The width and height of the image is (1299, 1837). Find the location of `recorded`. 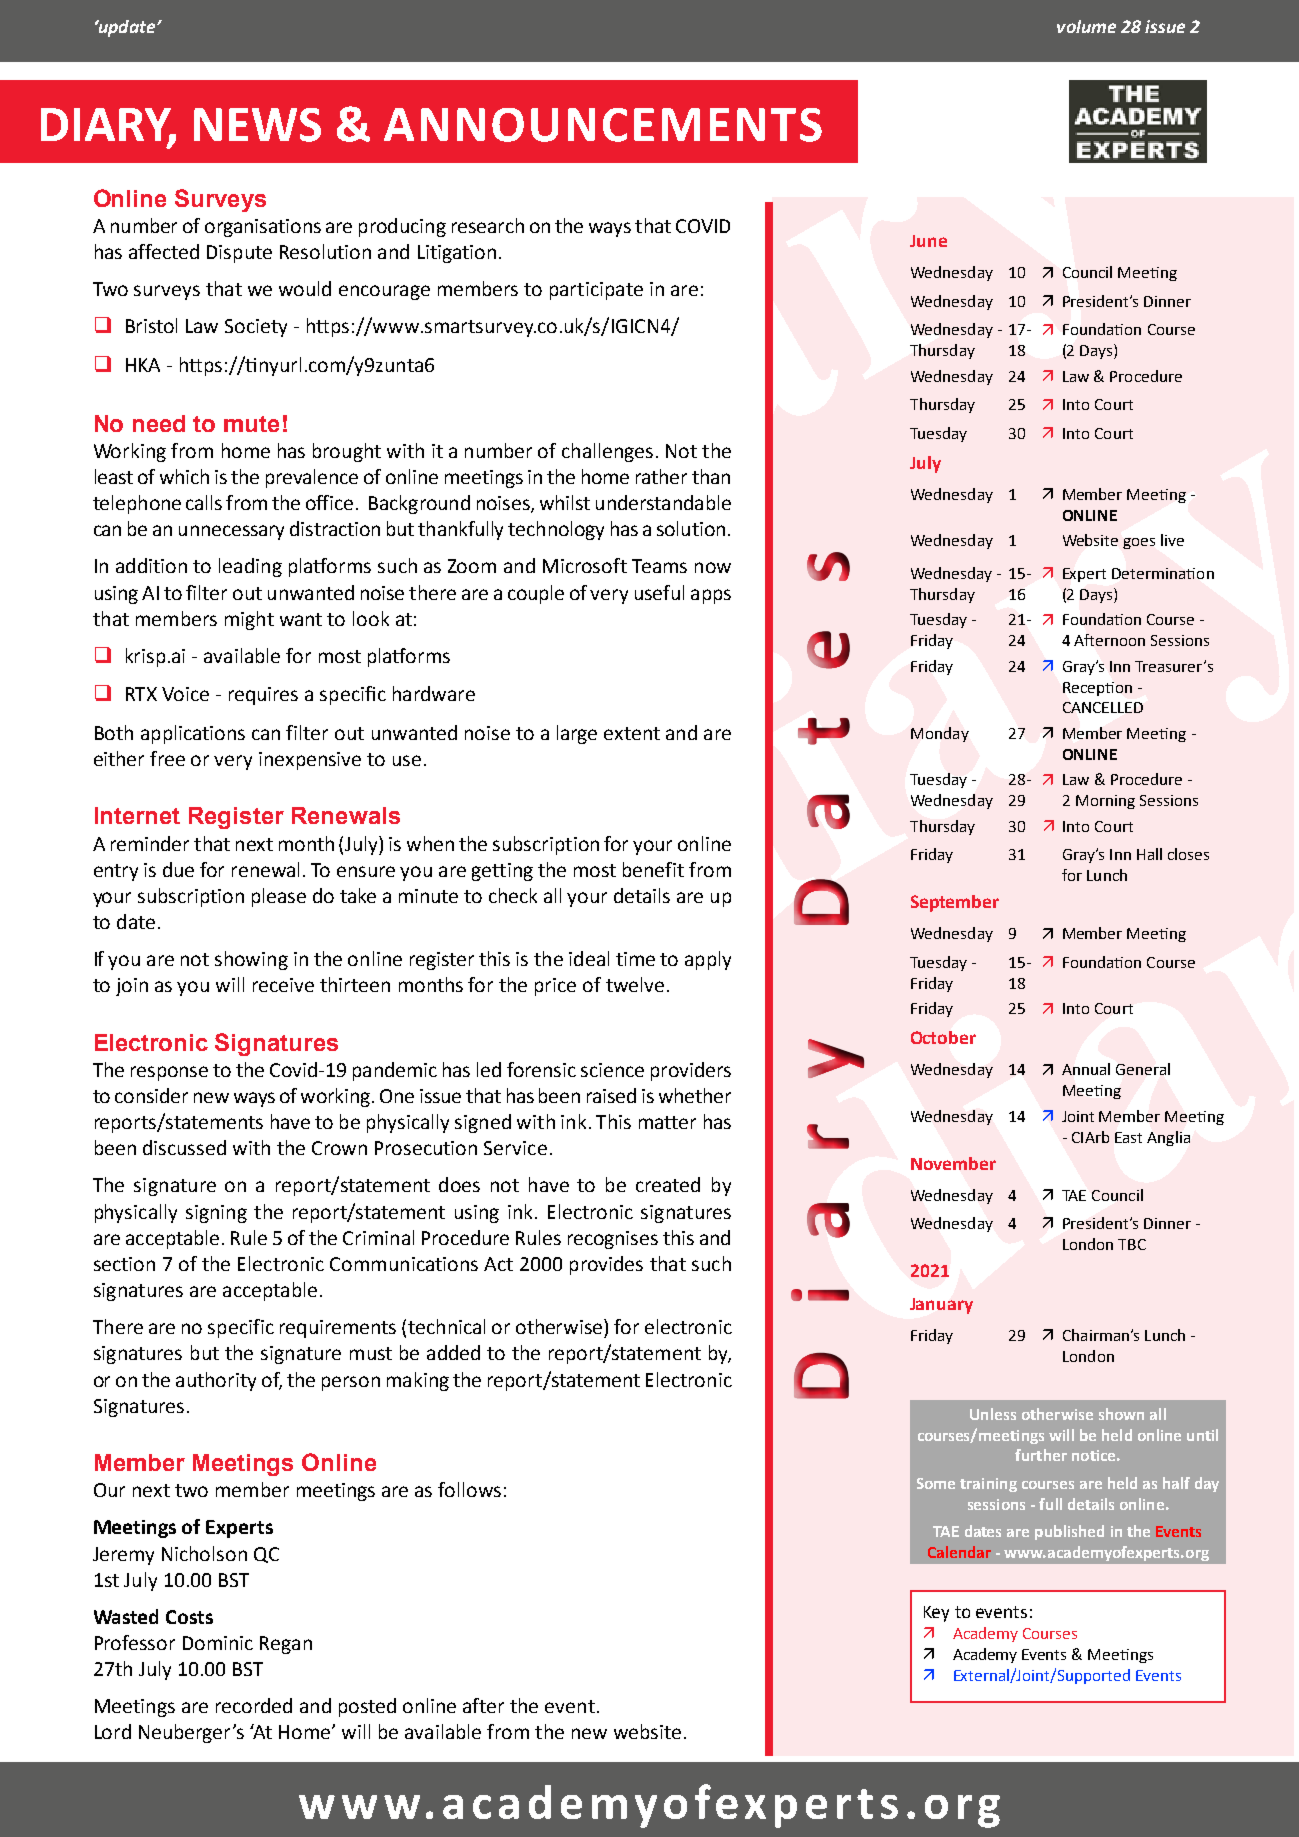

recorded is located at coordinates (254, 1705).
